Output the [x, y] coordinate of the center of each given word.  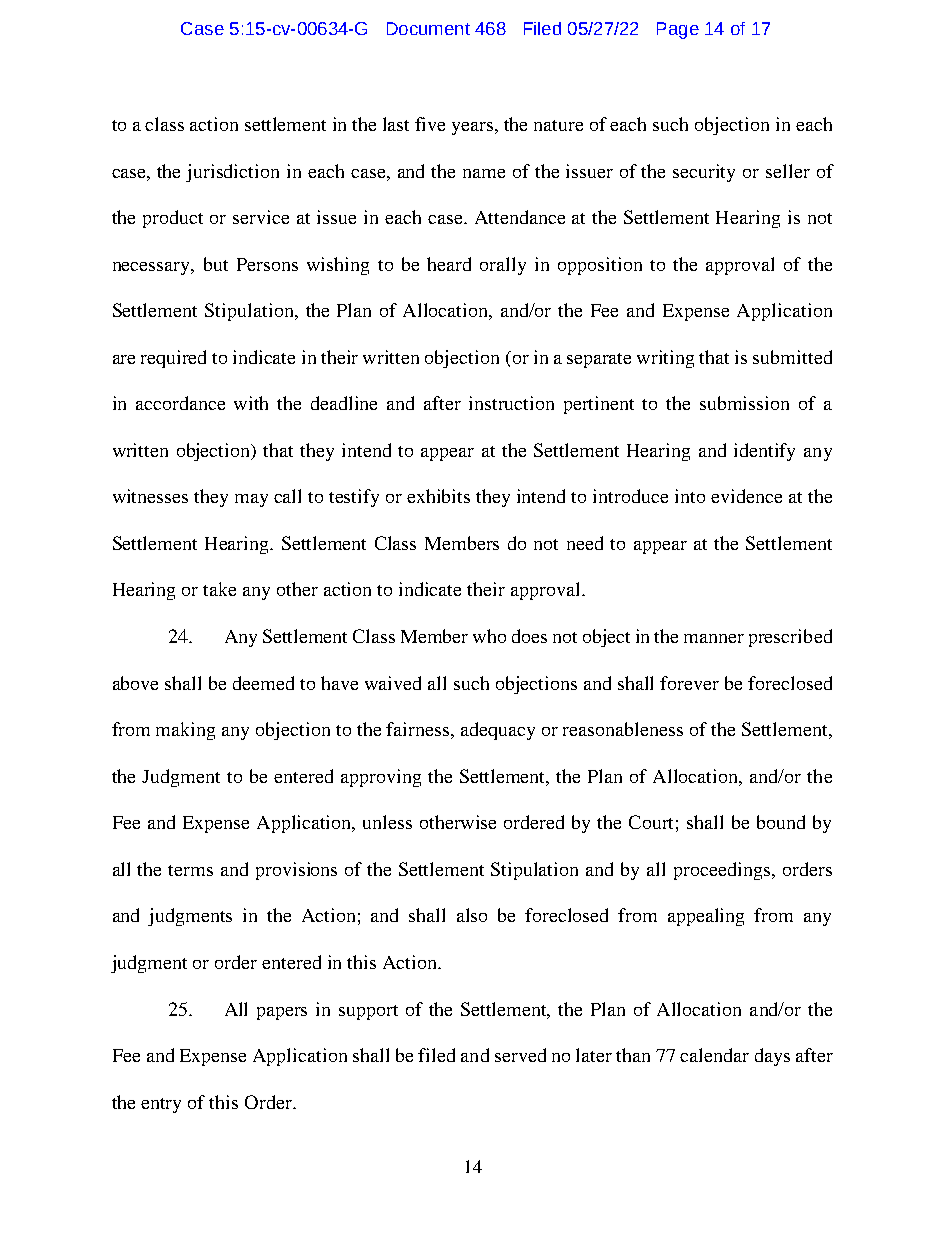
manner [714, 638]
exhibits [438, 496]
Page [678, 30]
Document [428, 28]
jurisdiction [232, 173]
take [219, 589]
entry [161, 1105]
